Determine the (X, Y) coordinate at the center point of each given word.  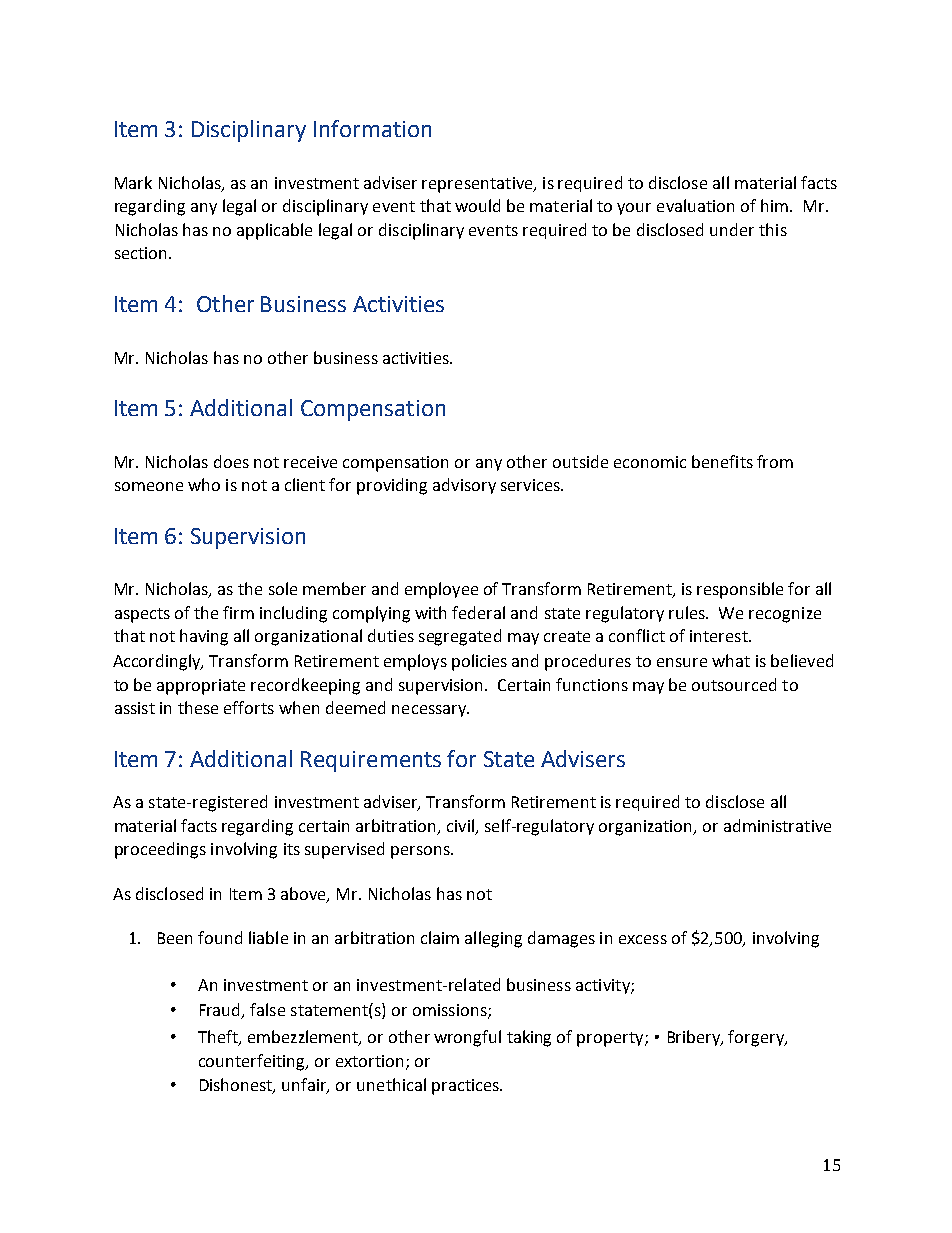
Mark (133, 182)
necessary (430, 711)
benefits (722, 461)
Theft (219, 1038)
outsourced (734, 684)
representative (478, 185)
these (198, 707)
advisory (464, 486)
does (231, 461)
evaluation (695, 205)
